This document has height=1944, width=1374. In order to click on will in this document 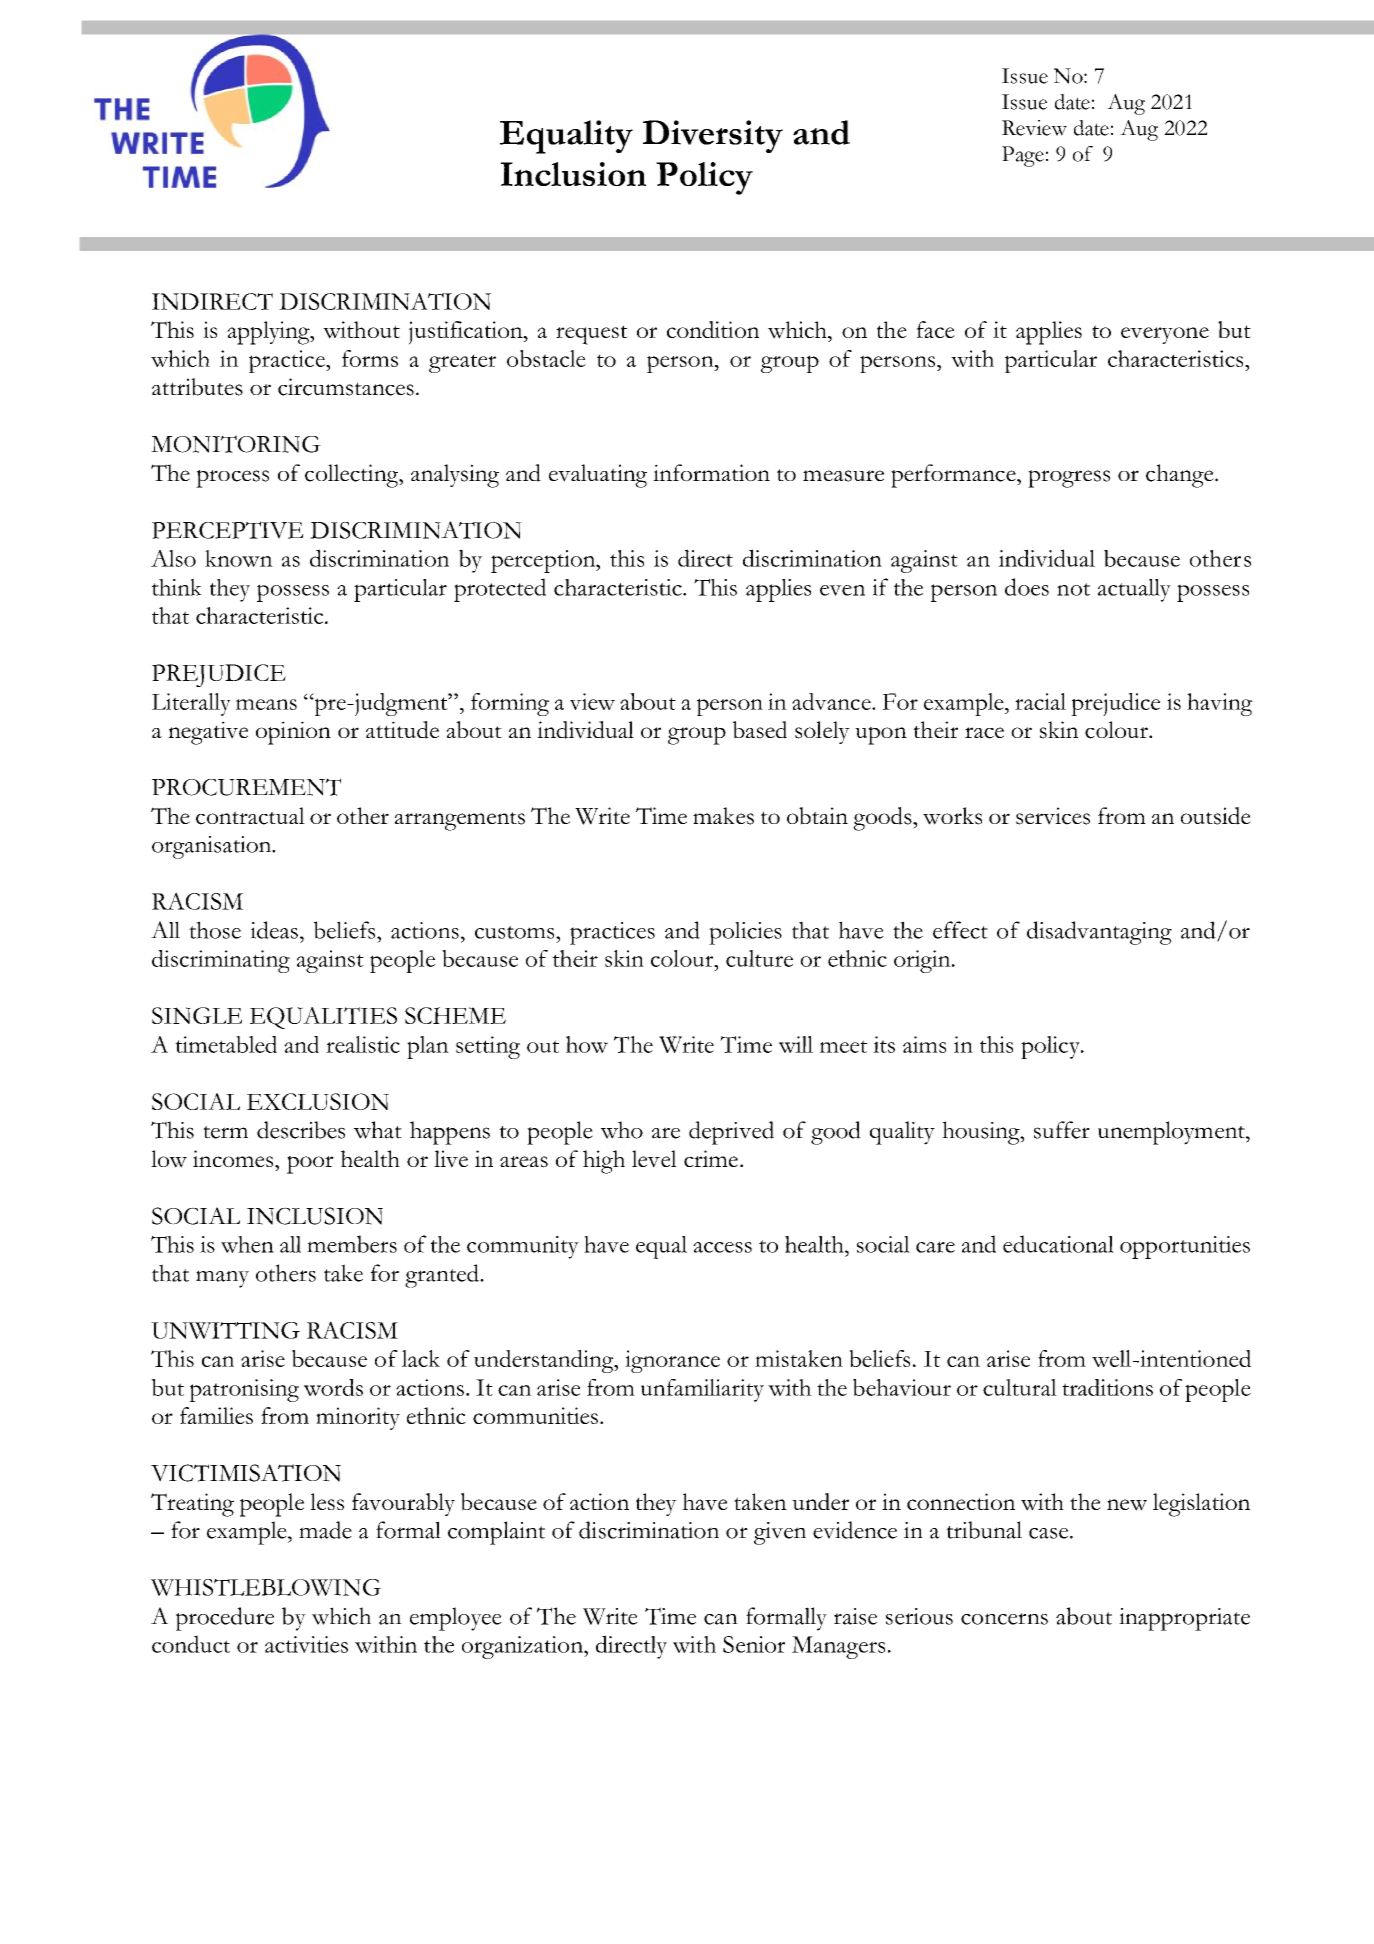, I will do `click(796, 1044)`.
